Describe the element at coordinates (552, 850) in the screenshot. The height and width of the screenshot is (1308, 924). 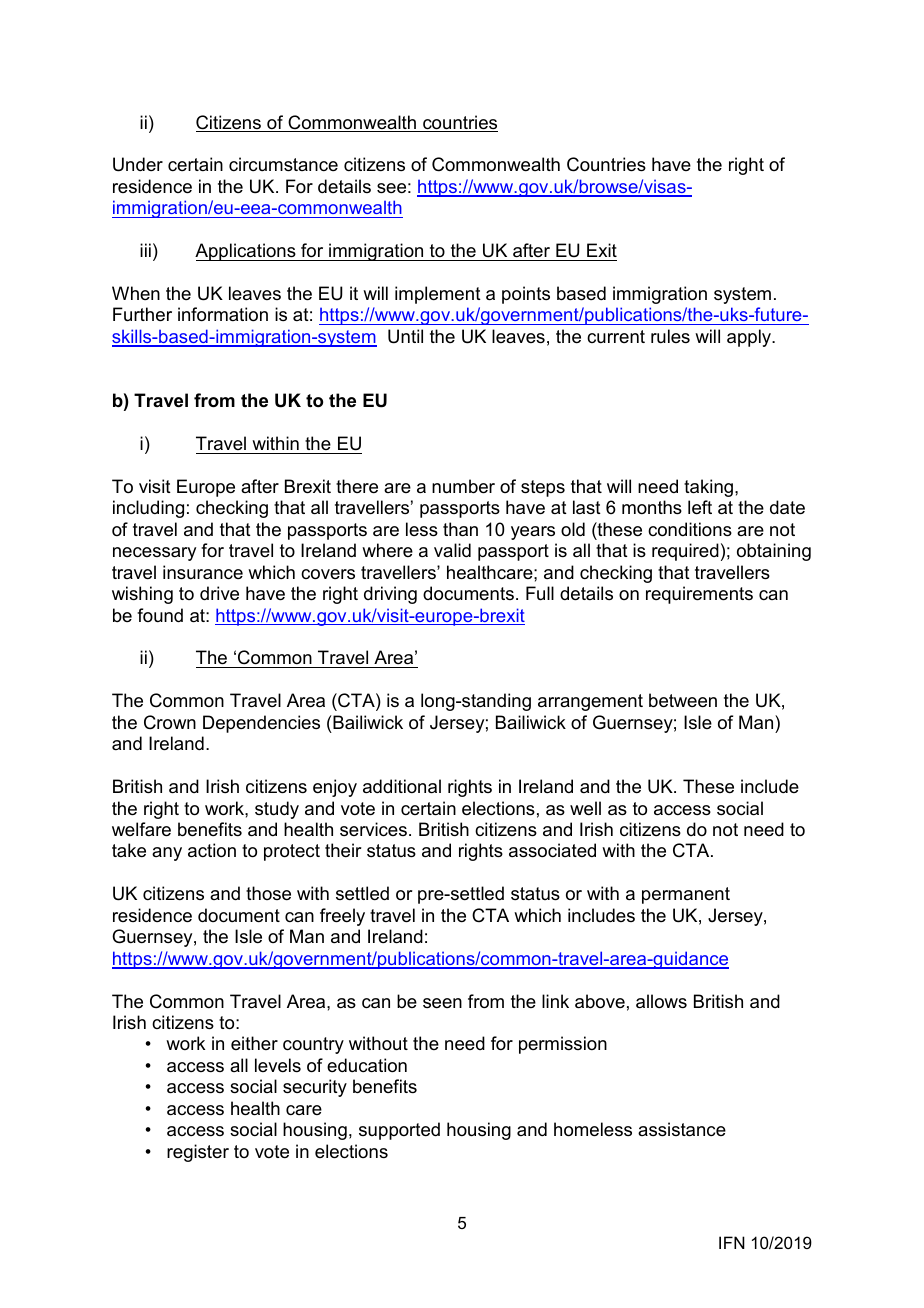
I see `associated` at that location.
